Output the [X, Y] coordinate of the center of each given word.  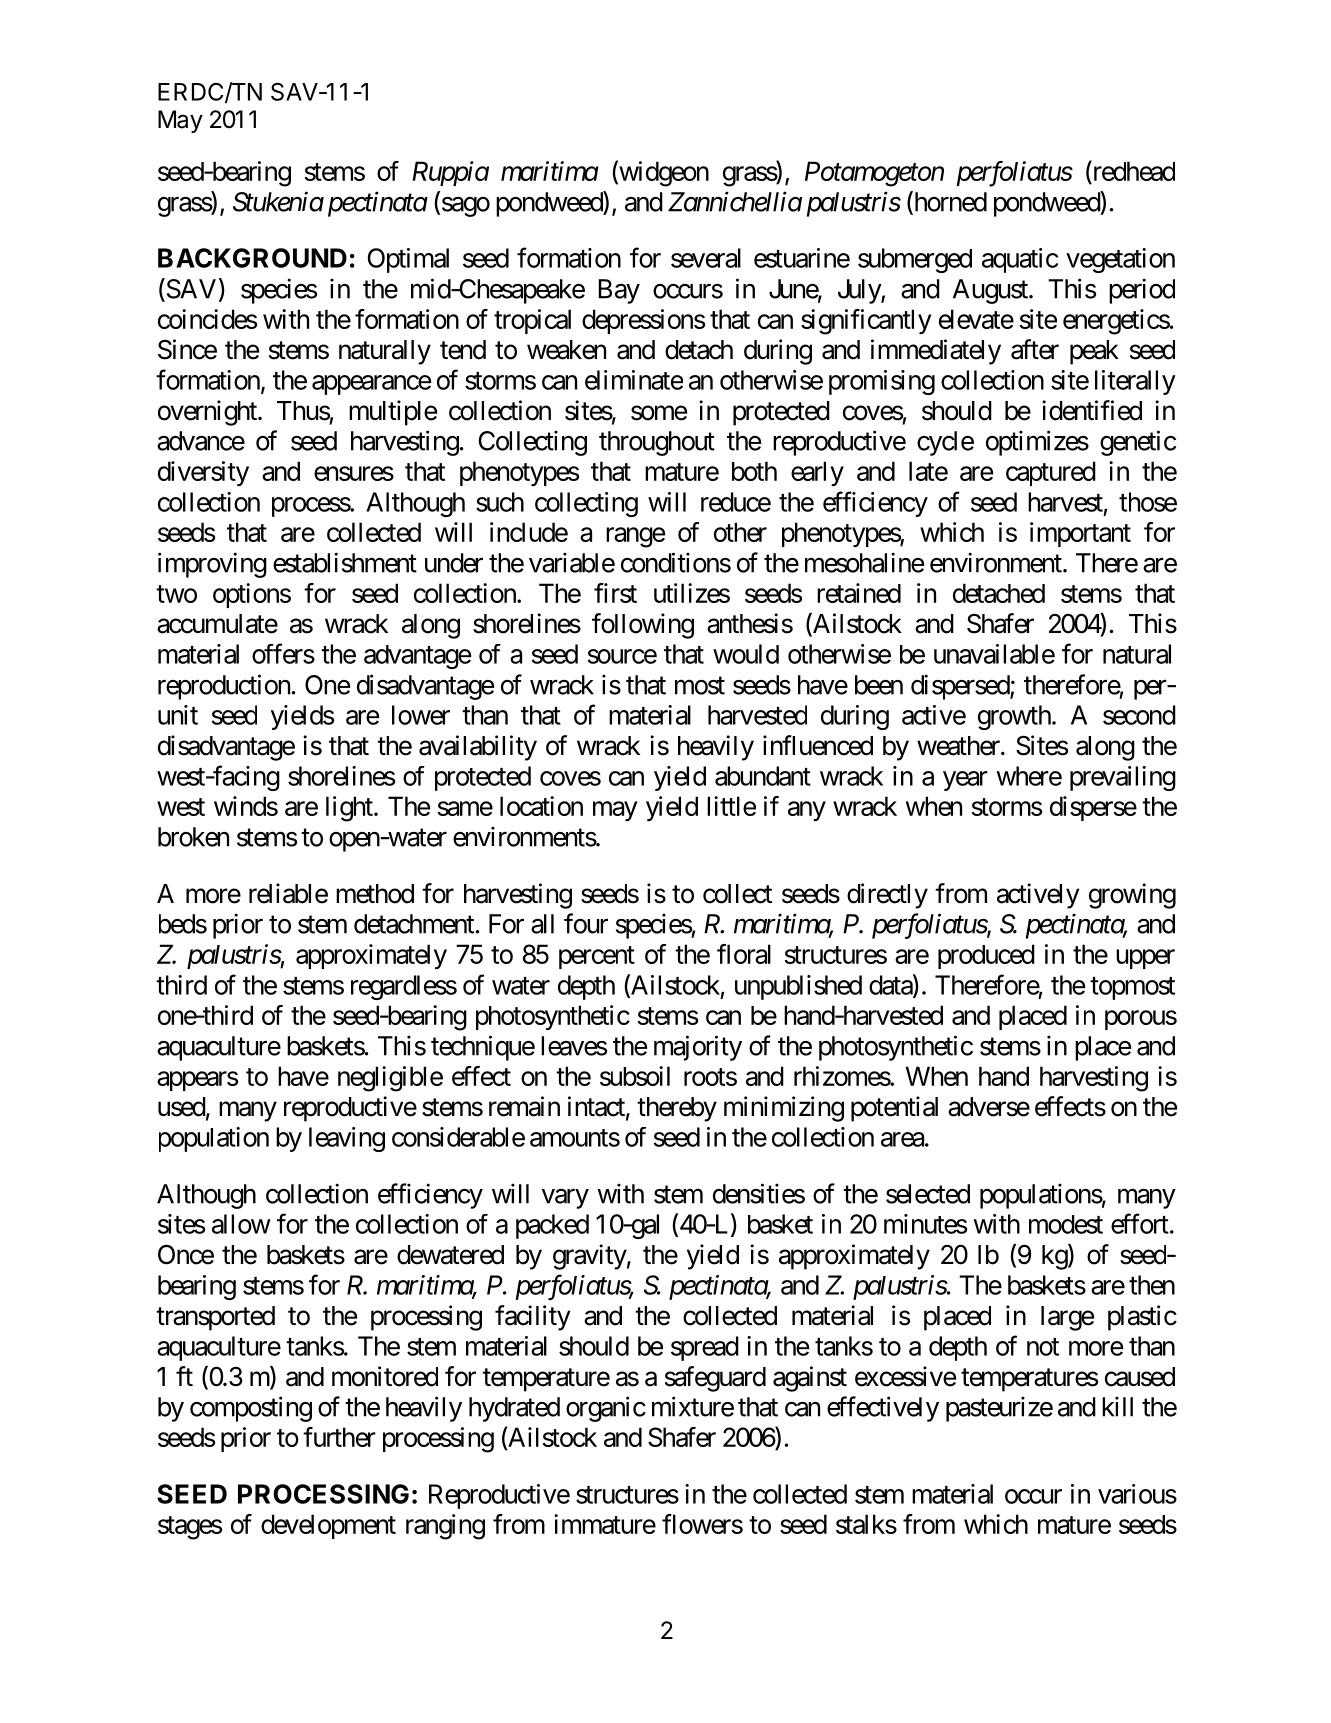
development [328, 1526]
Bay [619, 291]
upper [1145, 959]
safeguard [715, 1379]
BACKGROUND [252, 258]
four [586, 923]
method [375, 894]
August [991, 291]
